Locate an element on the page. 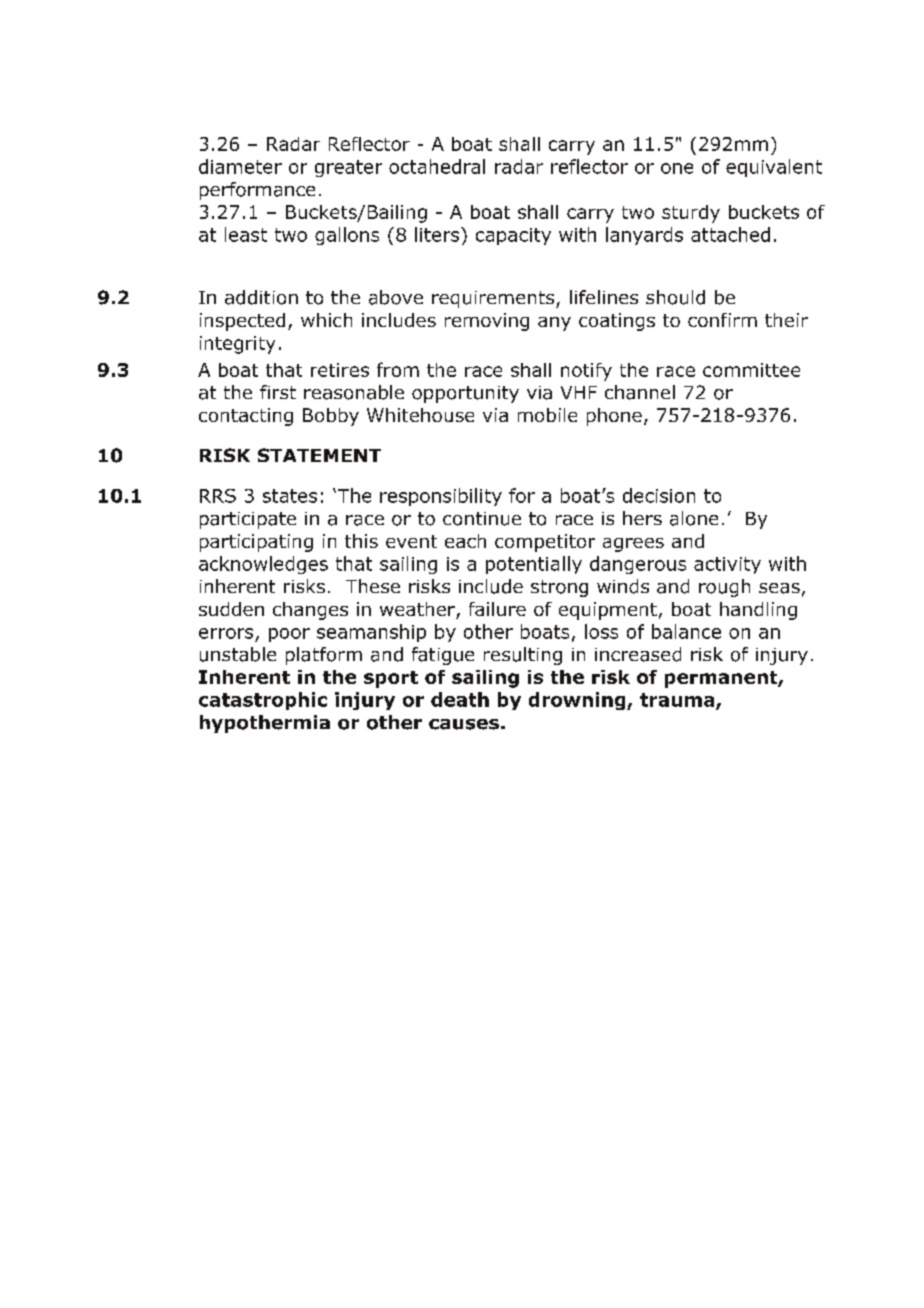 The image size is (924, 1308). death is located at coordinates (460, 699).
